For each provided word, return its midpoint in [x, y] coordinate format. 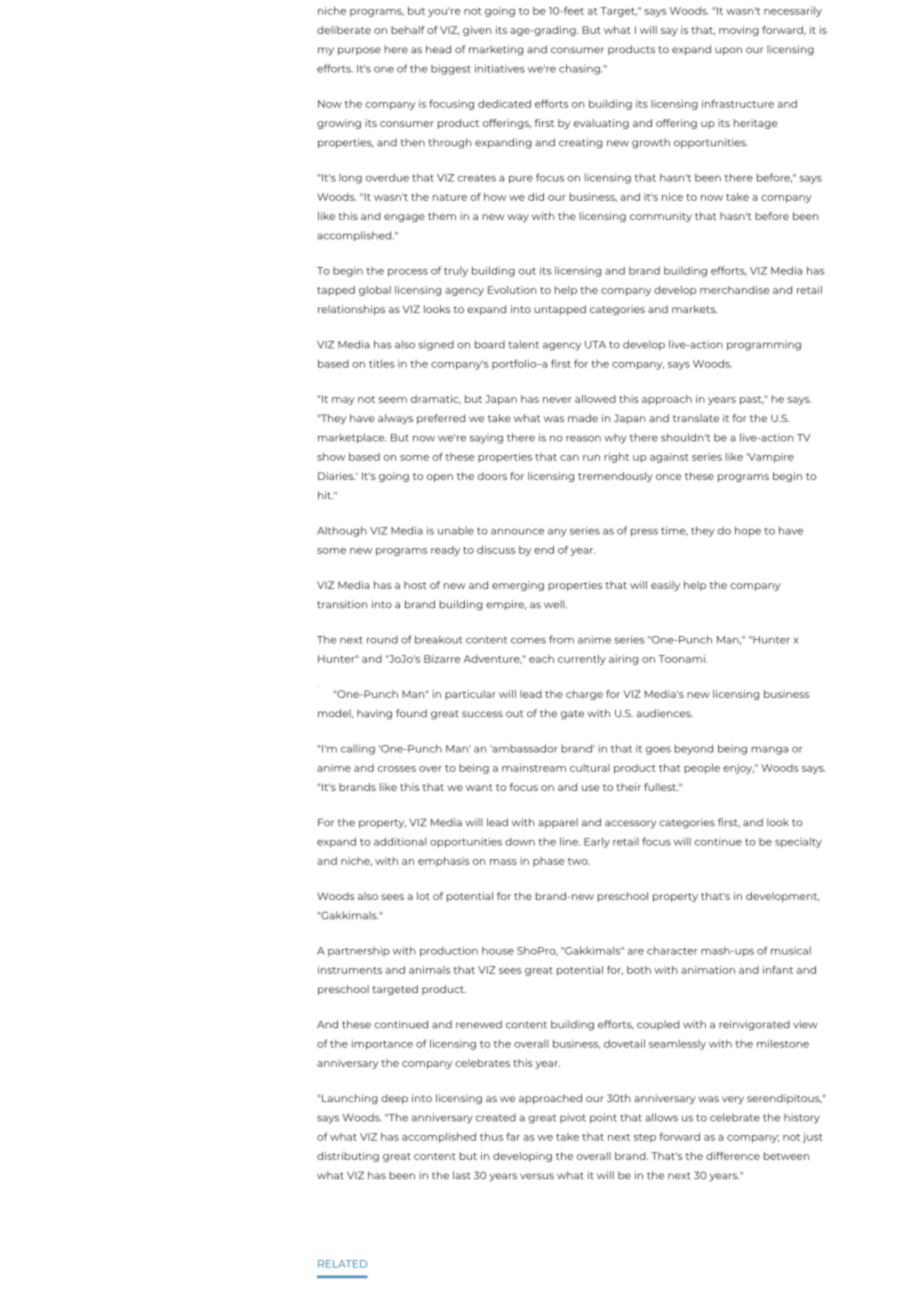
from [561, 639]
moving [739, 31]
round [382, 640]
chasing [580, 69]
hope [748, 531]
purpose [359, 51]
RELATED [342, 1264]
